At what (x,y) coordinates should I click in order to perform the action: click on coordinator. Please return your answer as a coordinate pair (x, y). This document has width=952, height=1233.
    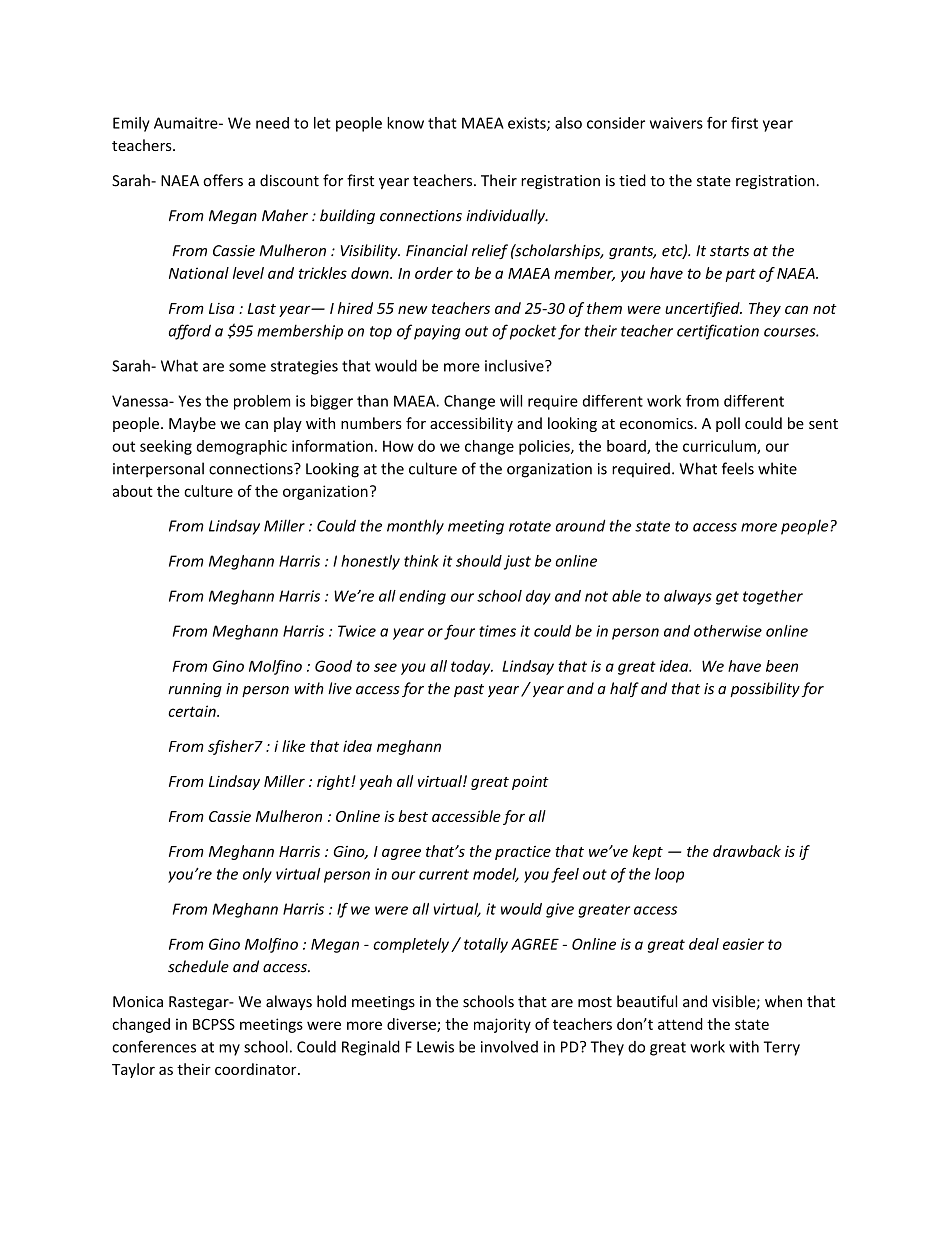
    Looking at the image, I should click on (257, 1069).
